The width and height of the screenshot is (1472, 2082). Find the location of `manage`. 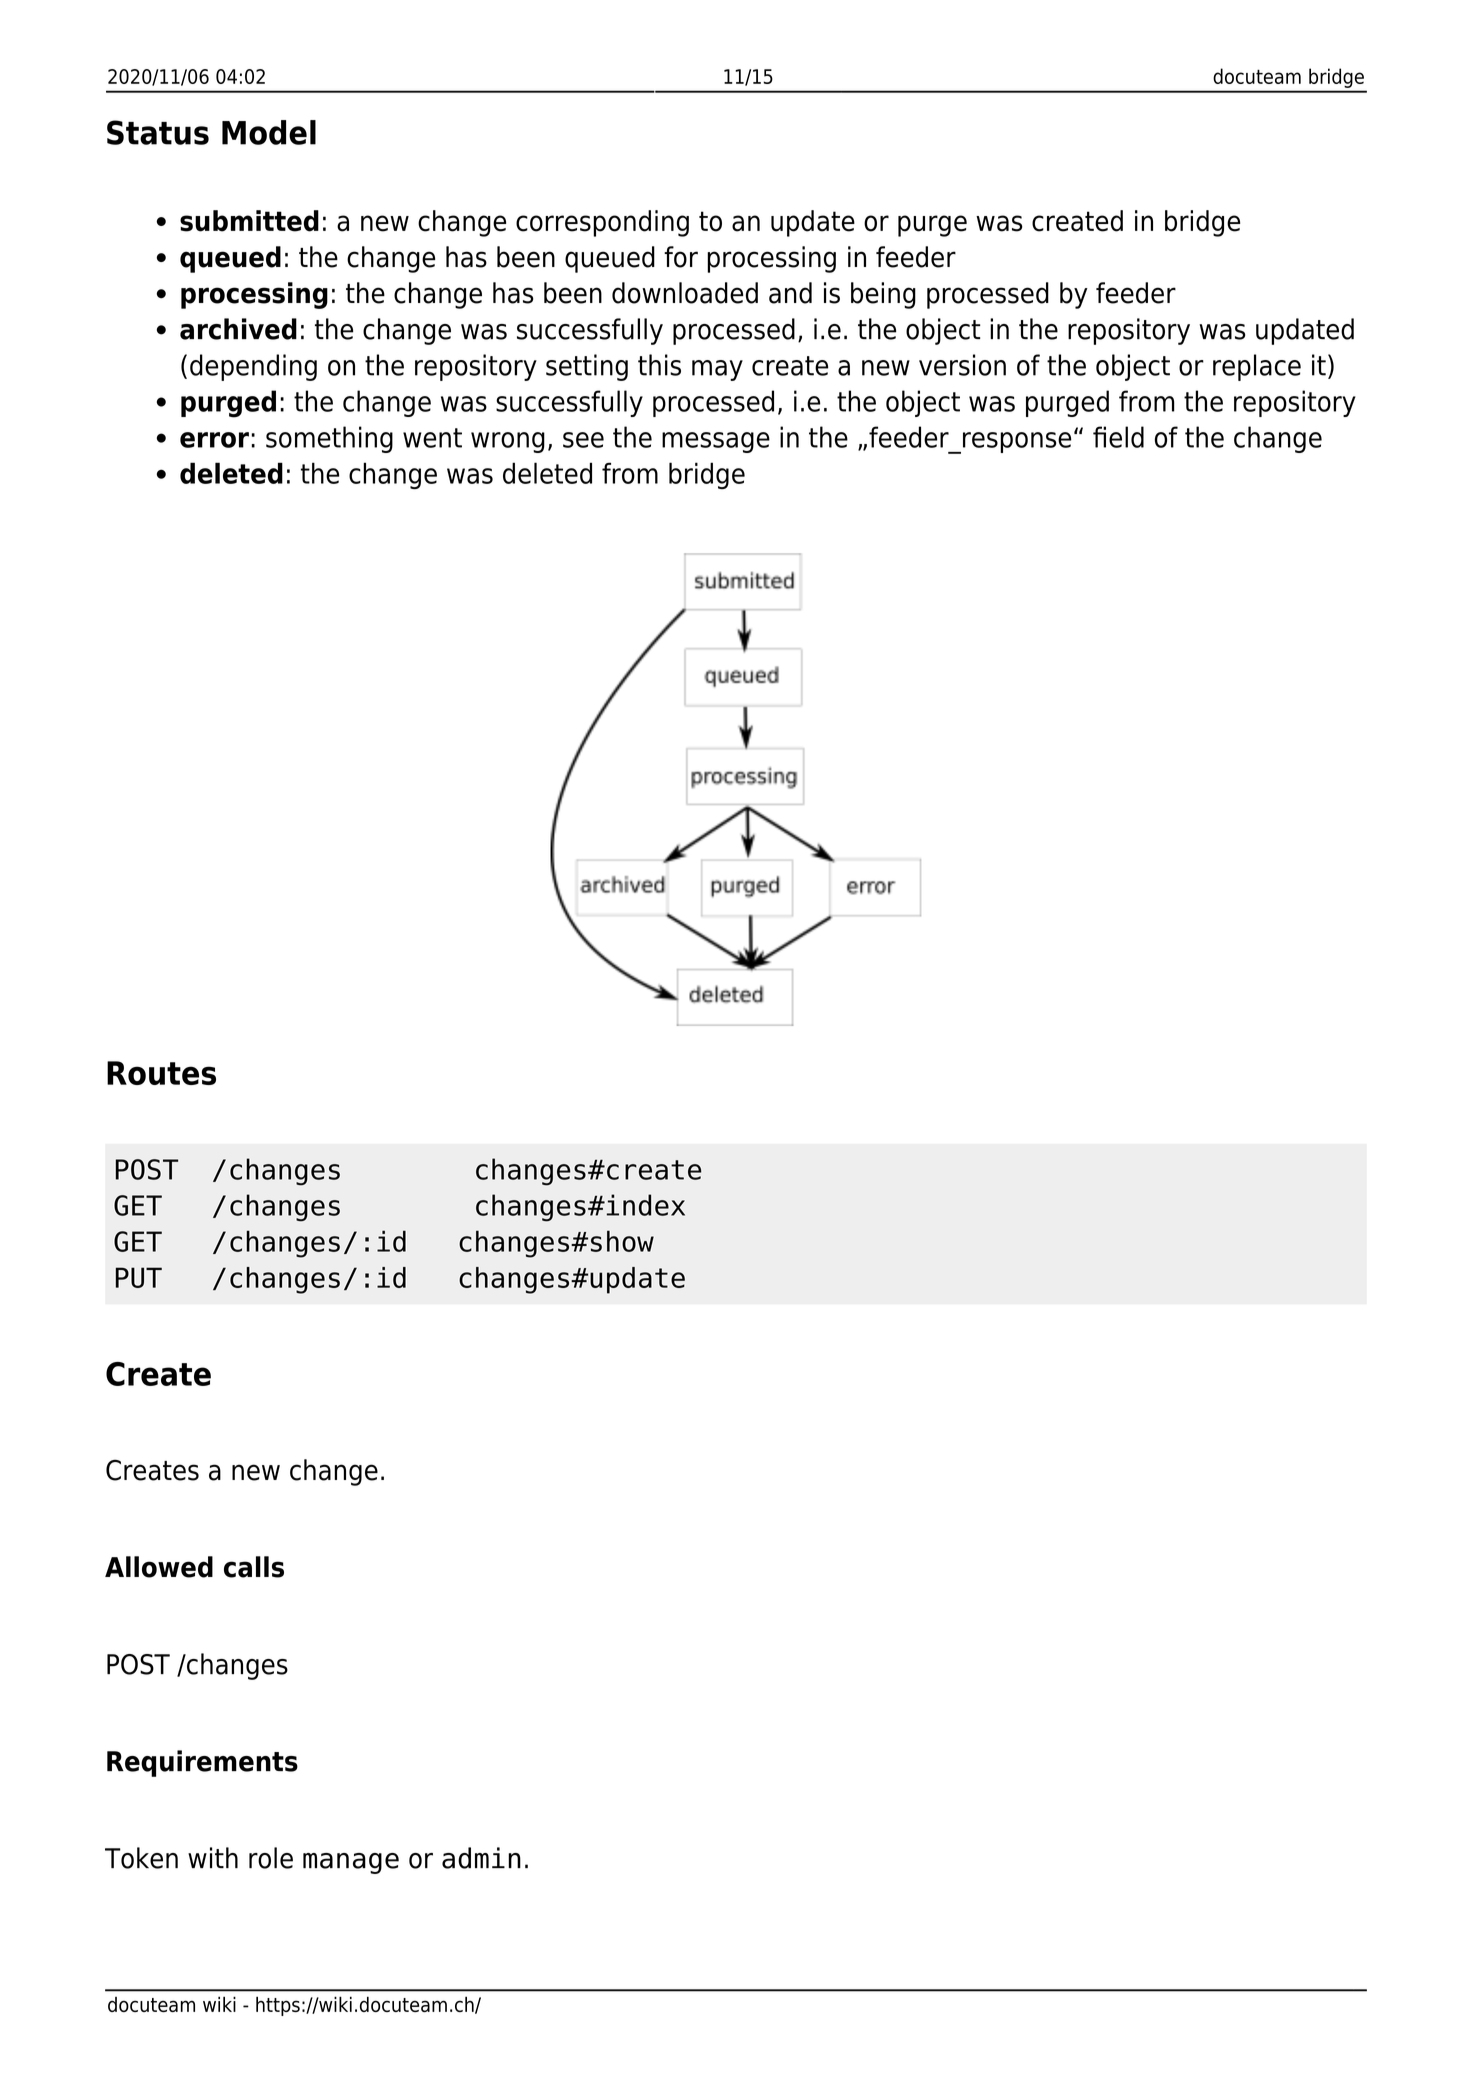

manage is located at coordinates (351, 1863).
